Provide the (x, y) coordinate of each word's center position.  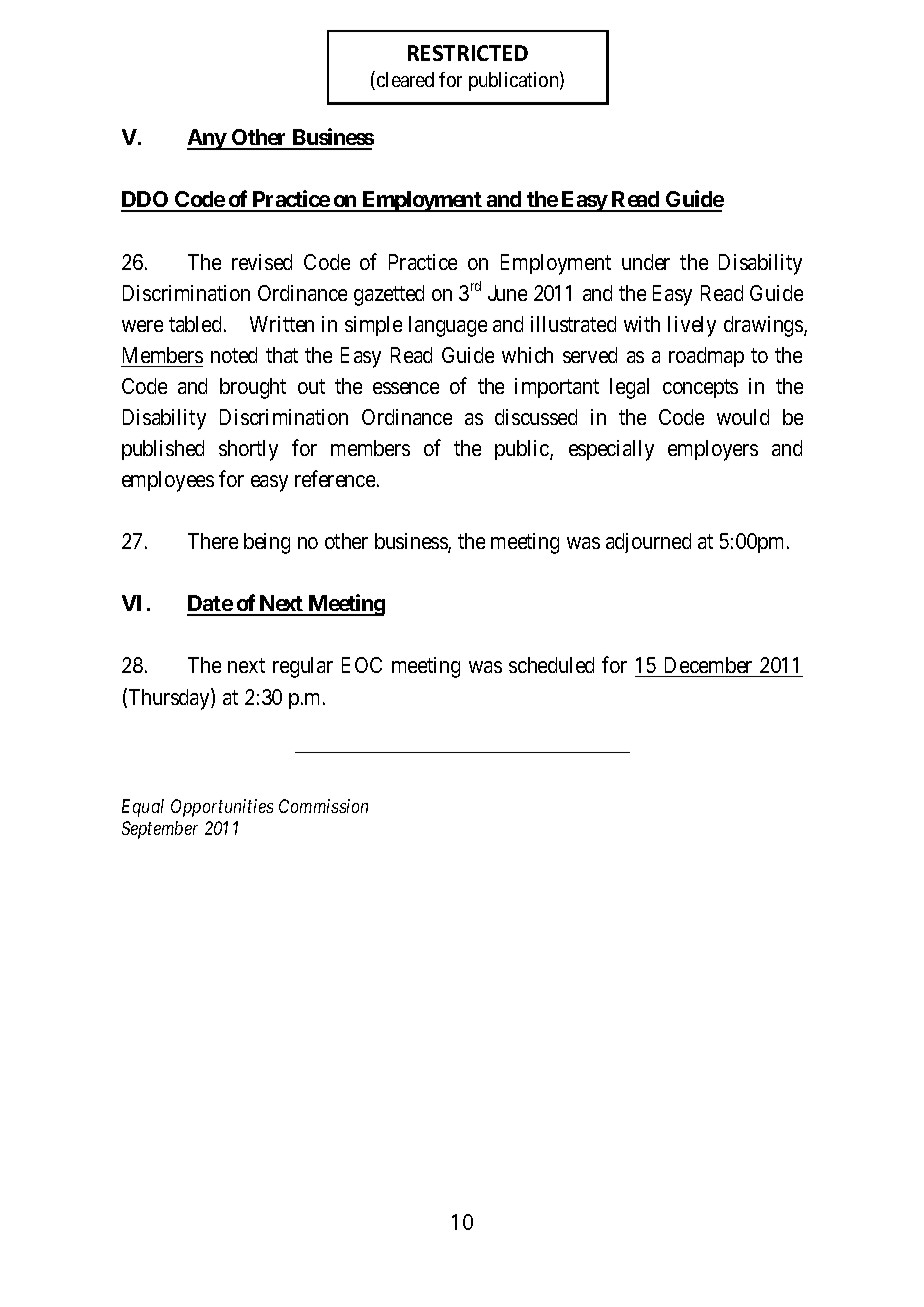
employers (713, 450)
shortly (248, 450)
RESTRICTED (468, 53)
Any (207, 139)
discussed (536, 417)
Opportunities (222, 808)
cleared (405, 79)
